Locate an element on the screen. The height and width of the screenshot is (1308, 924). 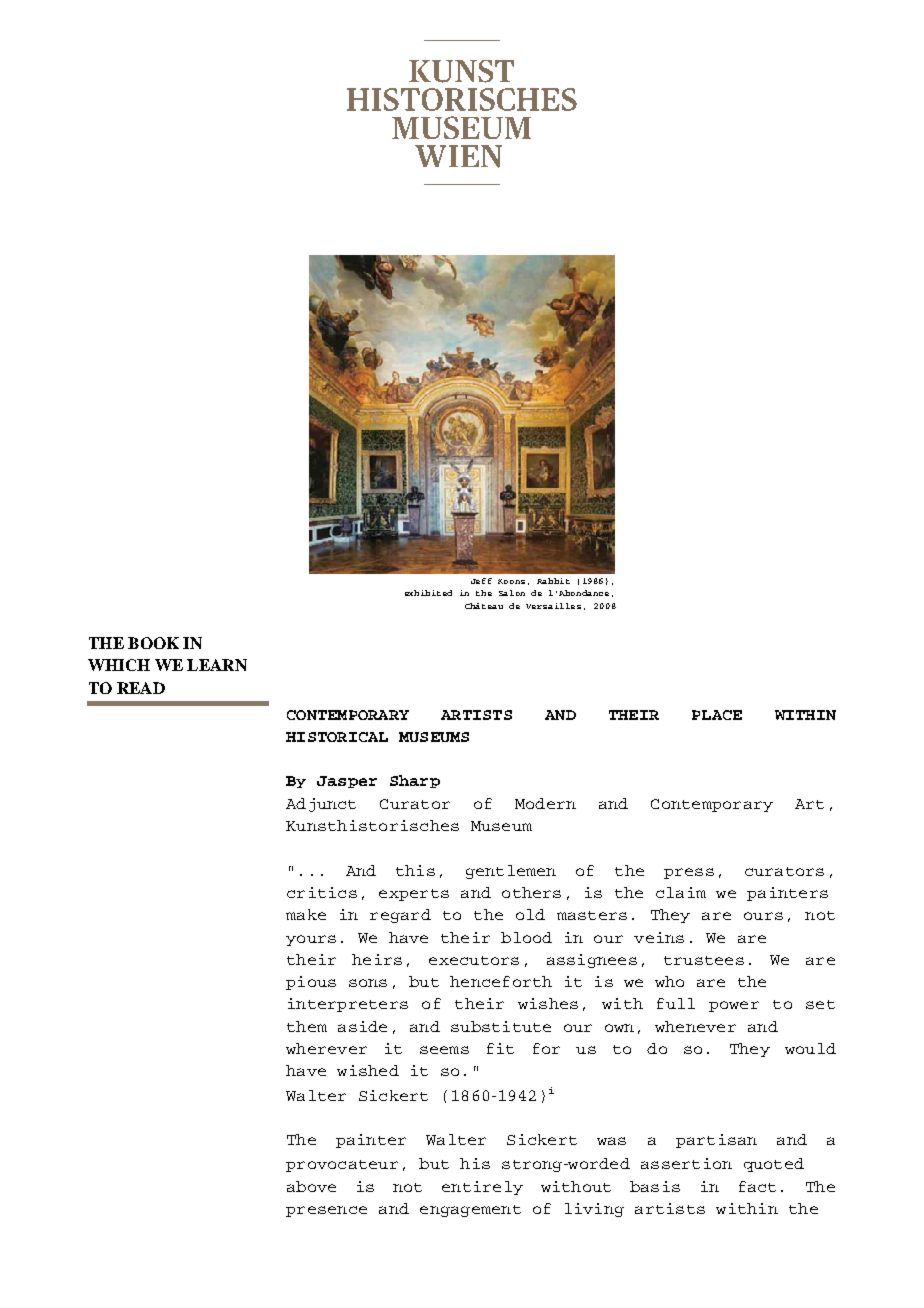
experts is located at coordinates (414, 895).
